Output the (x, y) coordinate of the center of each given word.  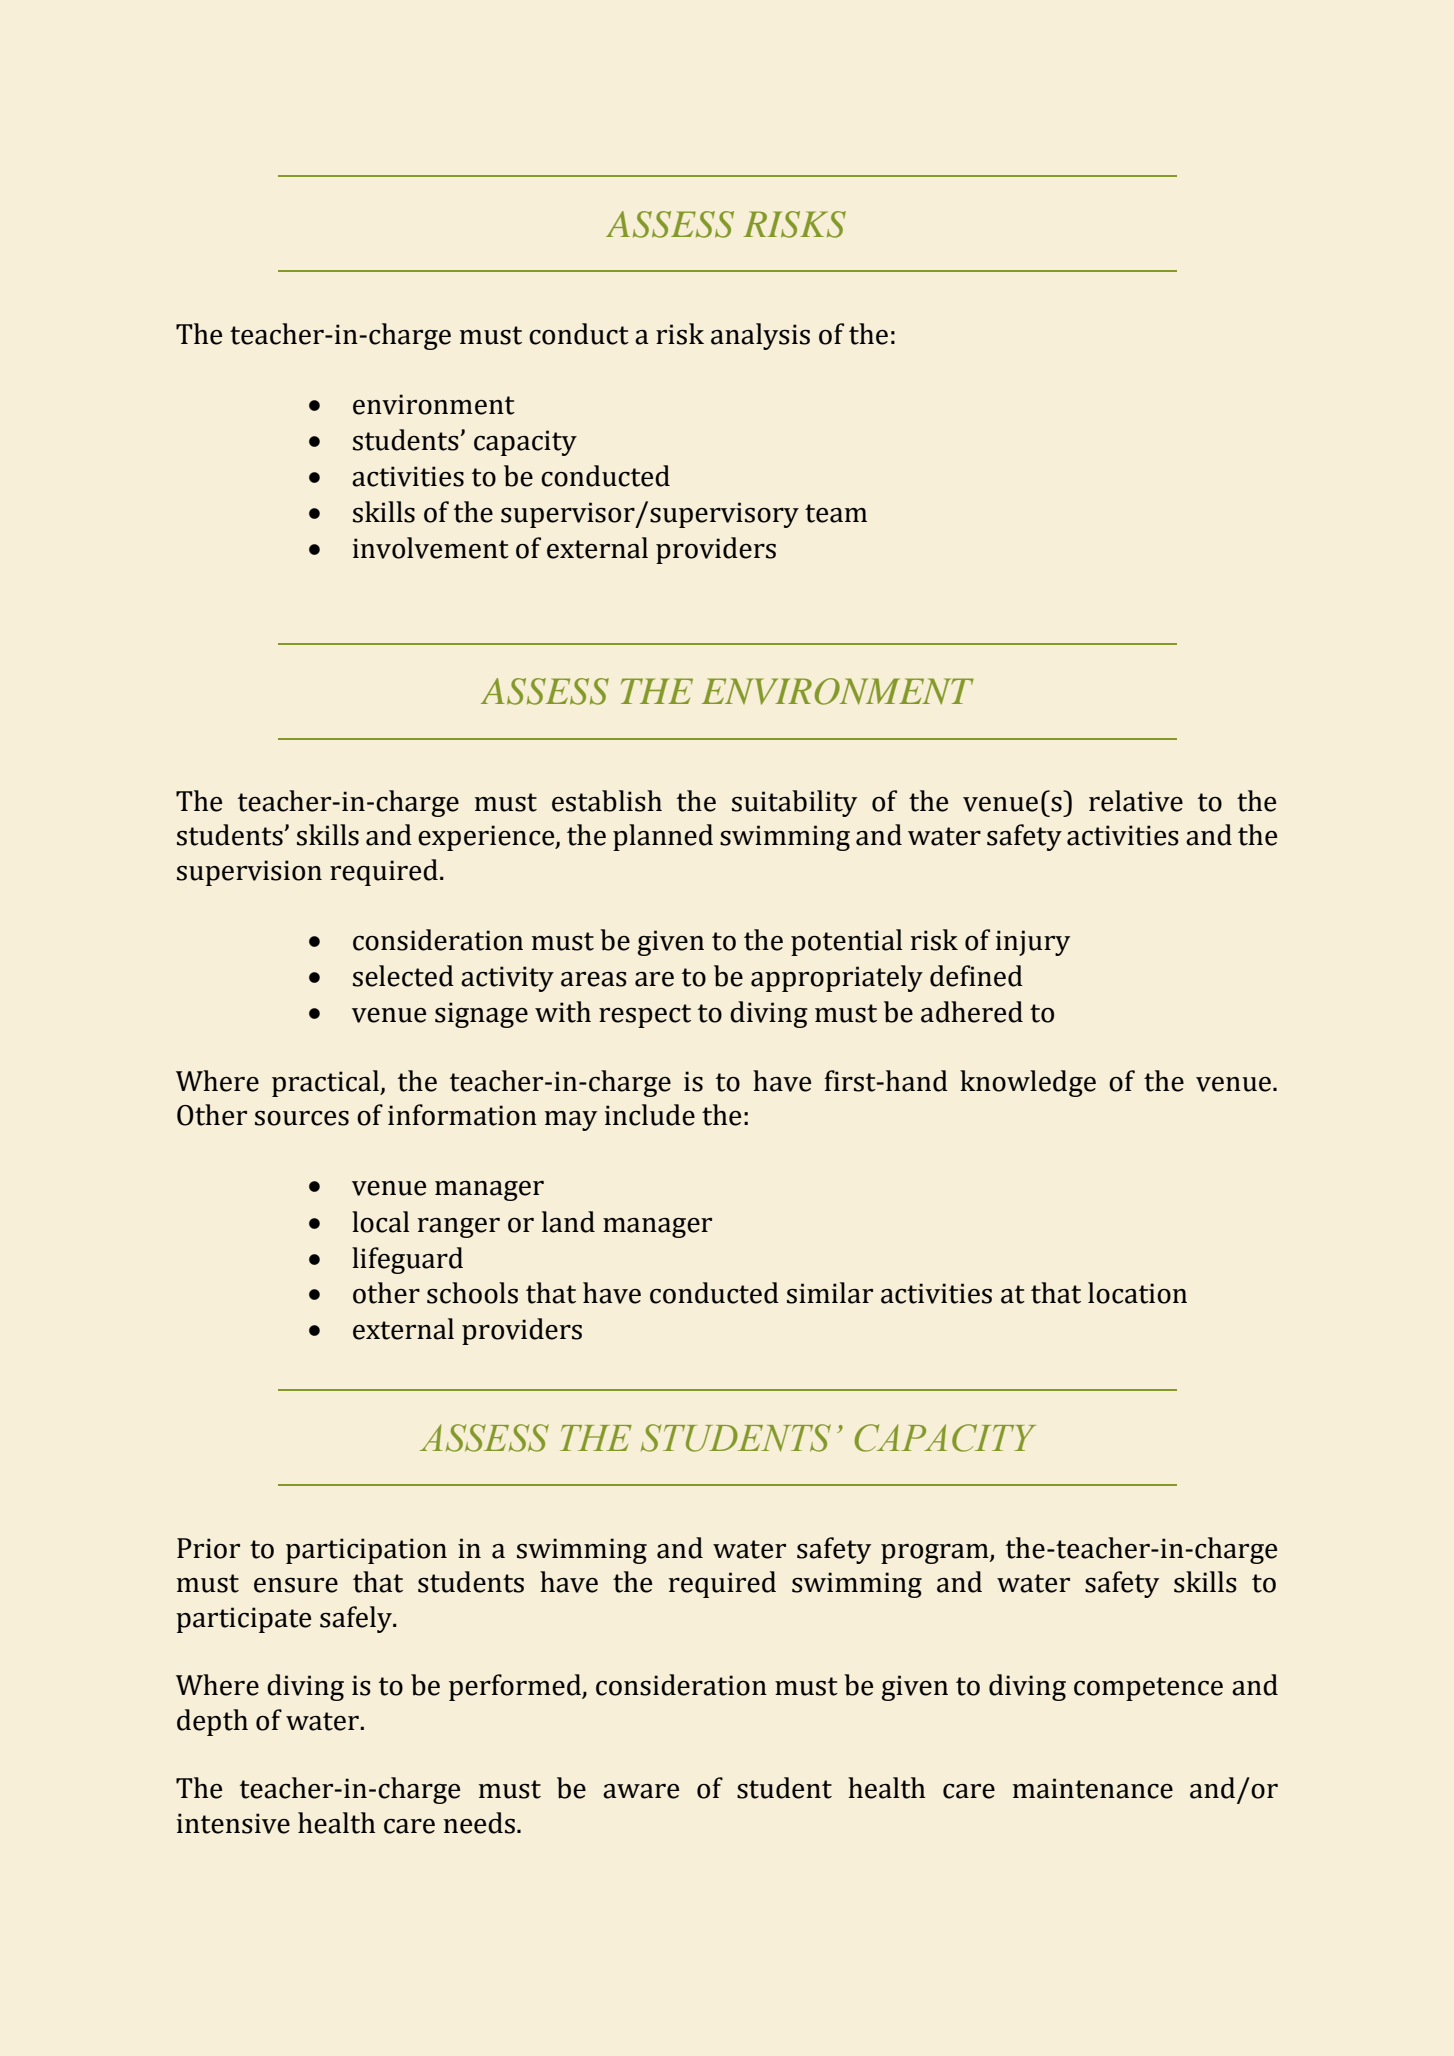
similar (830, 1293)
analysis (760, 336)
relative (1136, 801)
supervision (249, 873)
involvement (431, 548)
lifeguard (407, 1260)
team (836, 513)
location (1137, 1293)
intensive (233, 1823)
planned (663, 837)
